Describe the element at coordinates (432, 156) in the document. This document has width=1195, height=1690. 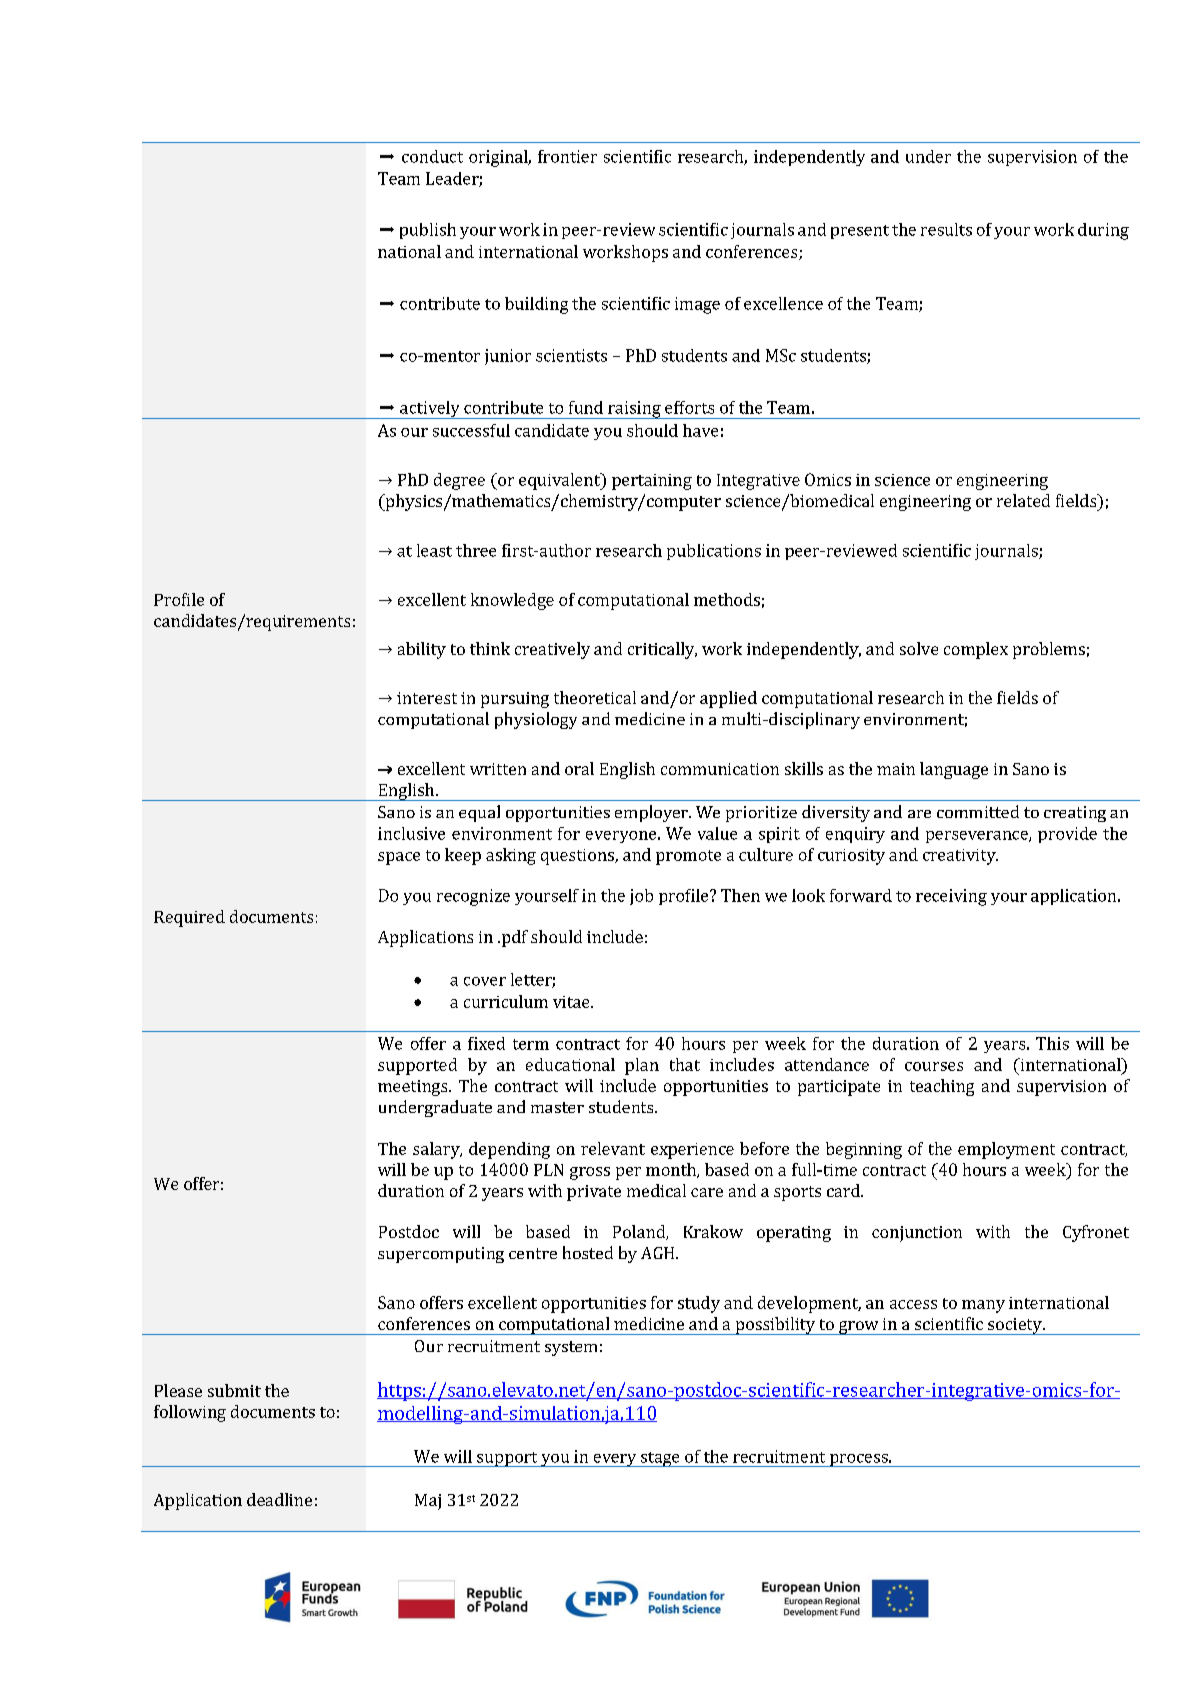
I see `conduct` at that location.
